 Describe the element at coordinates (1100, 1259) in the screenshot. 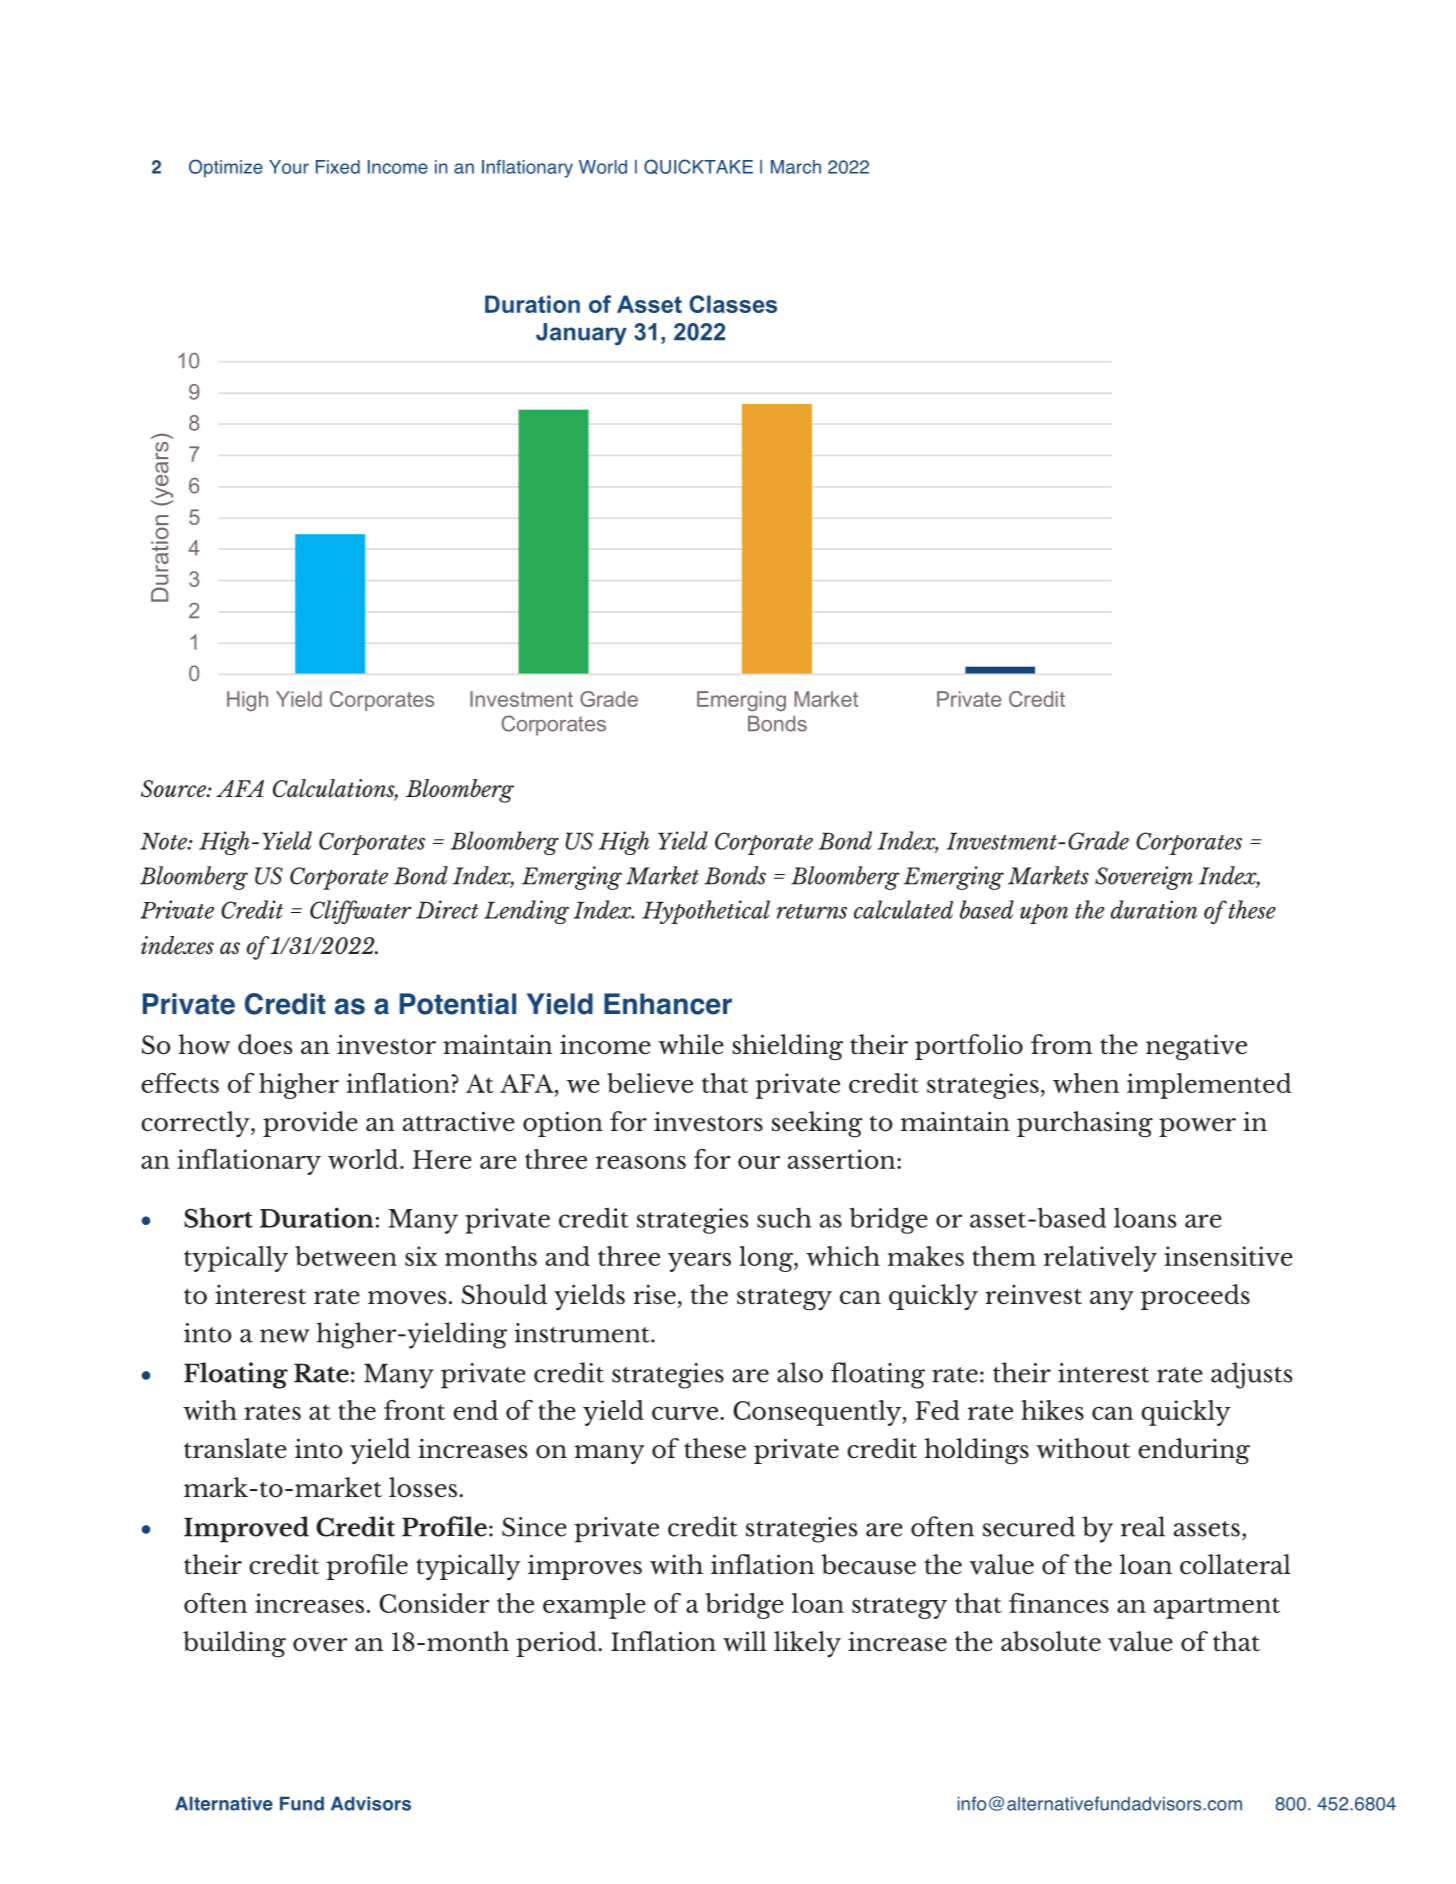

I see `relatively` at that location.
